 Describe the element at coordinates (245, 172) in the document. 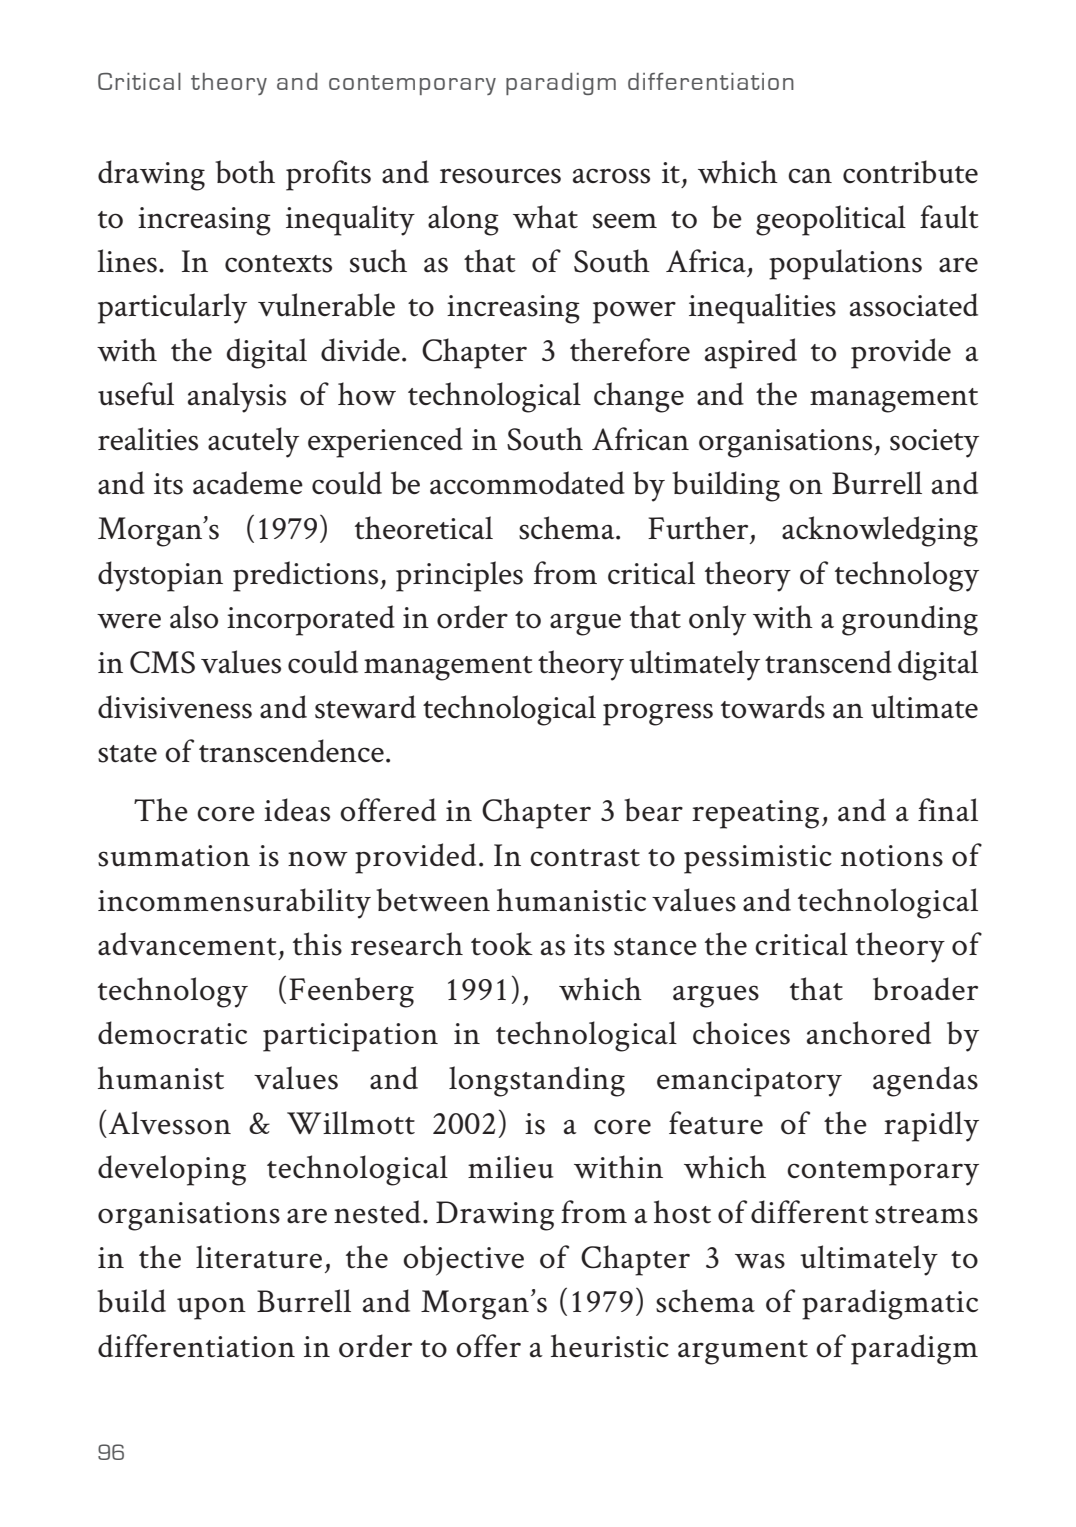

I see `both` at that location.
